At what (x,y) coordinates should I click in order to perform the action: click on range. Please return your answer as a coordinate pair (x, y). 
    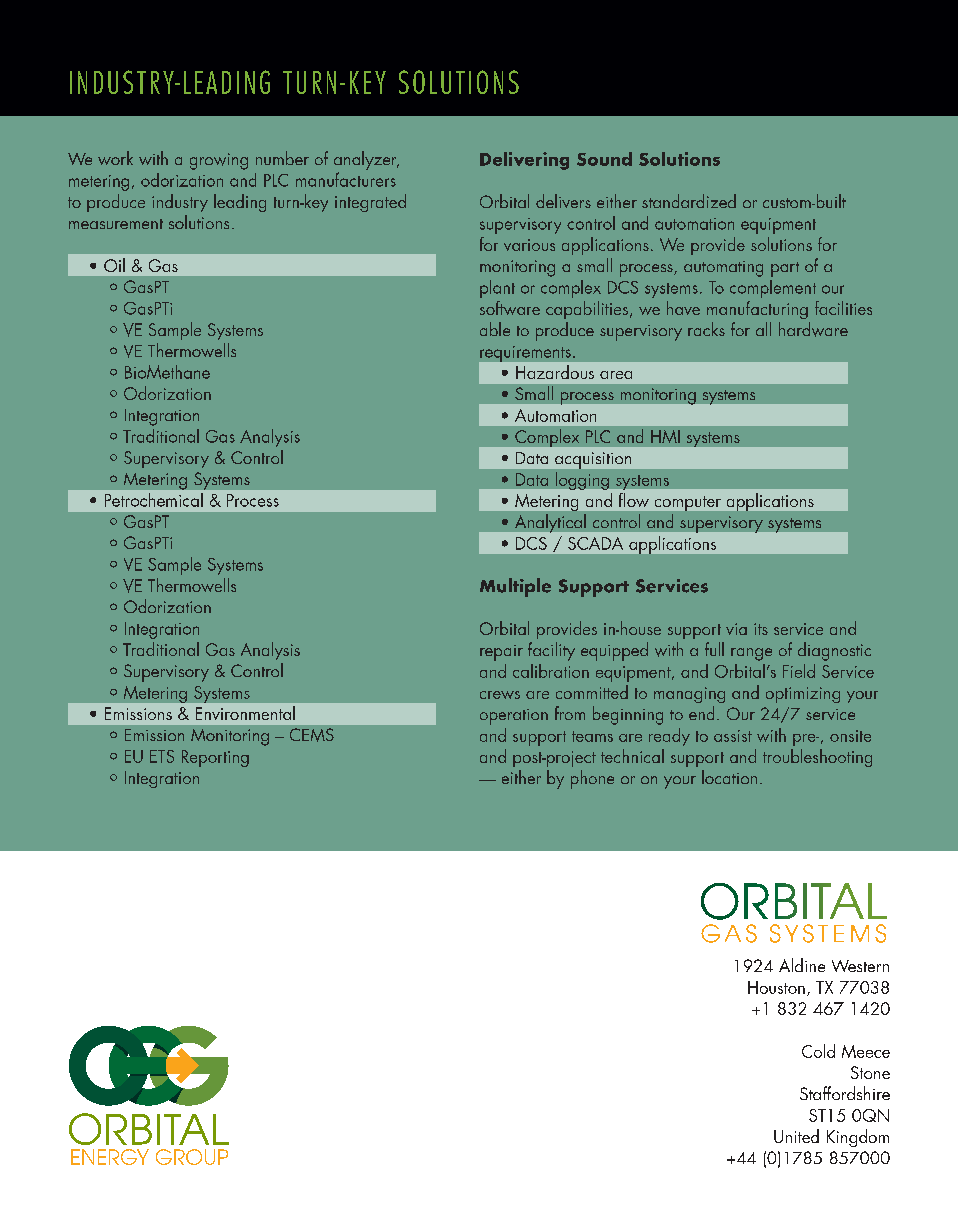
    Looking at the image, I should click on (751, 654).
